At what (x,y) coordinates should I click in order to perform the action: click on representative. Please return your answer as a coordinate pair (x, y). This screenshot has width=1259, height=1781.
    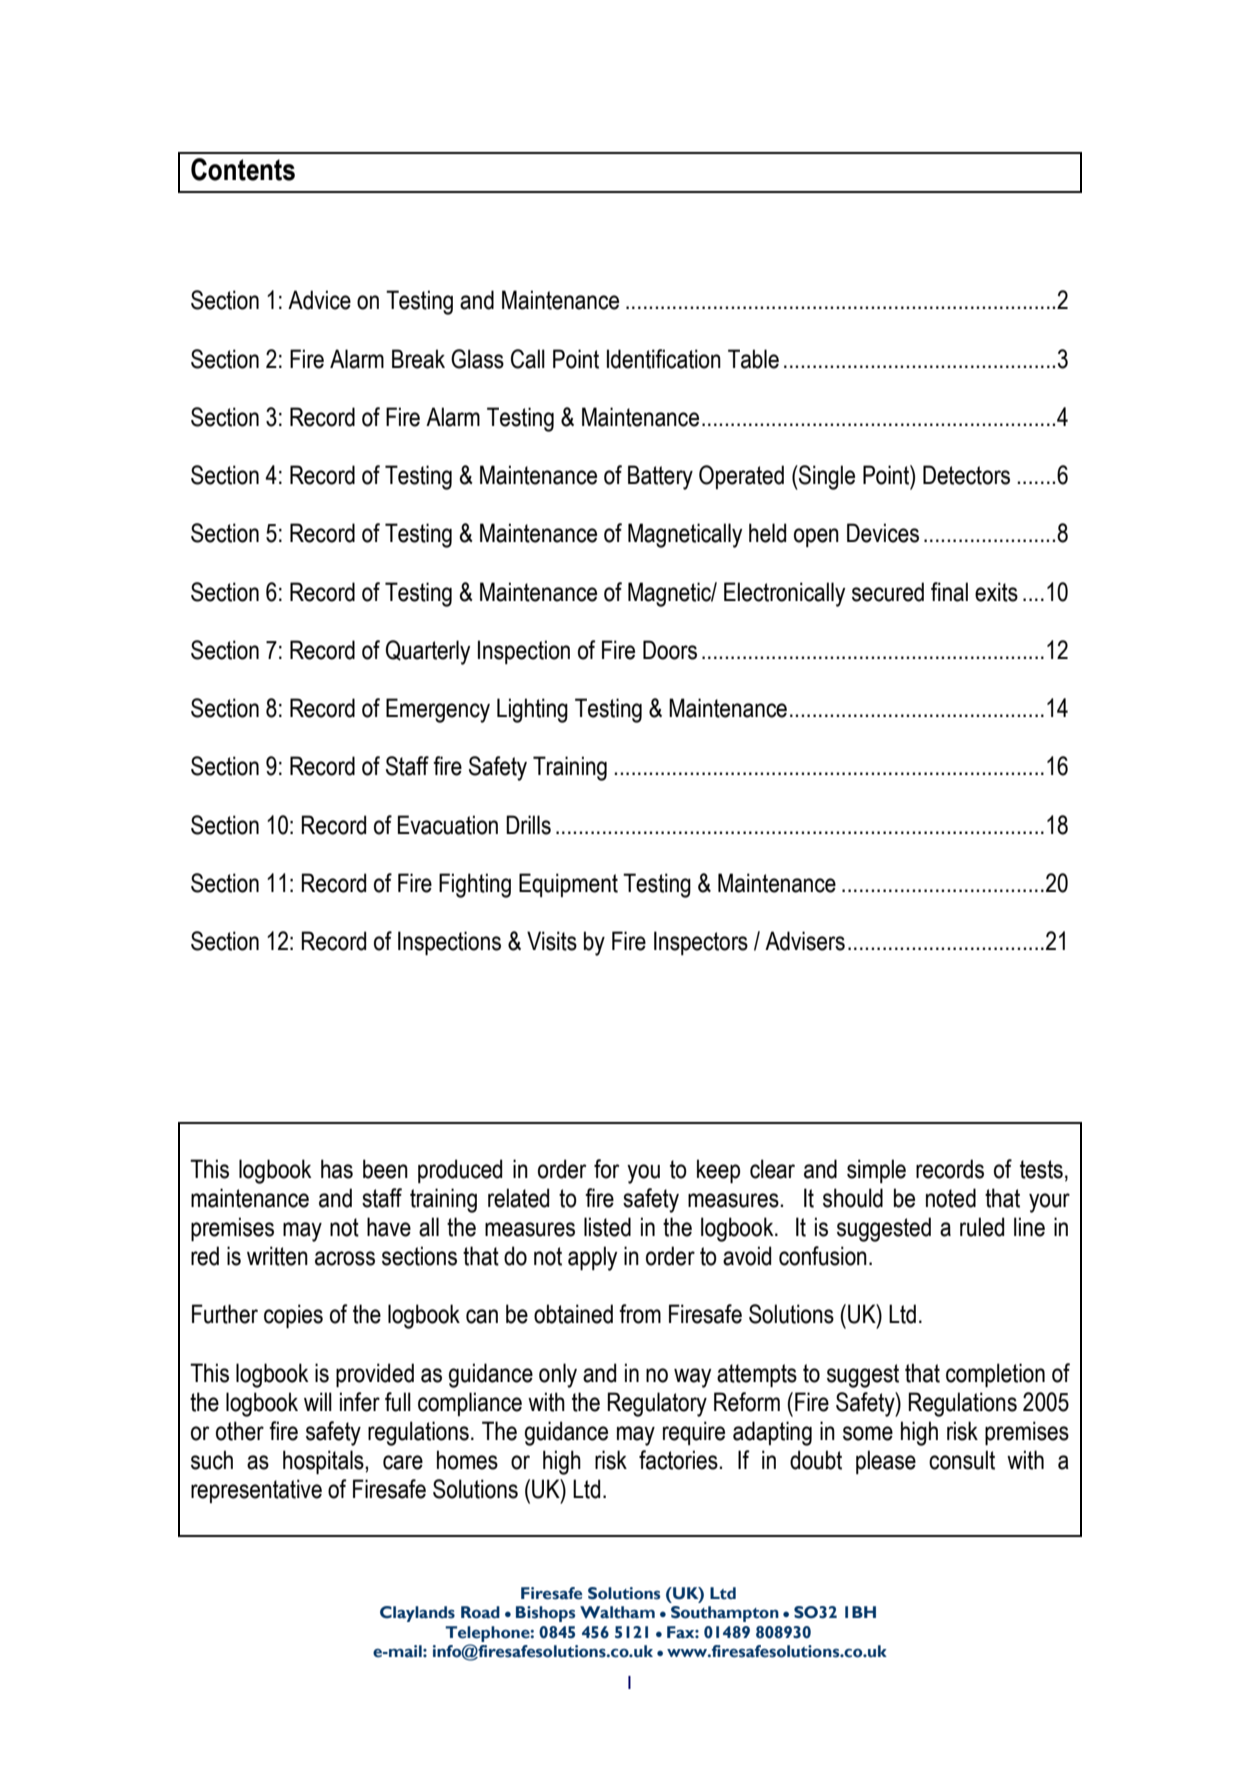
    Looking at the image, I should click on (256, 1491).
